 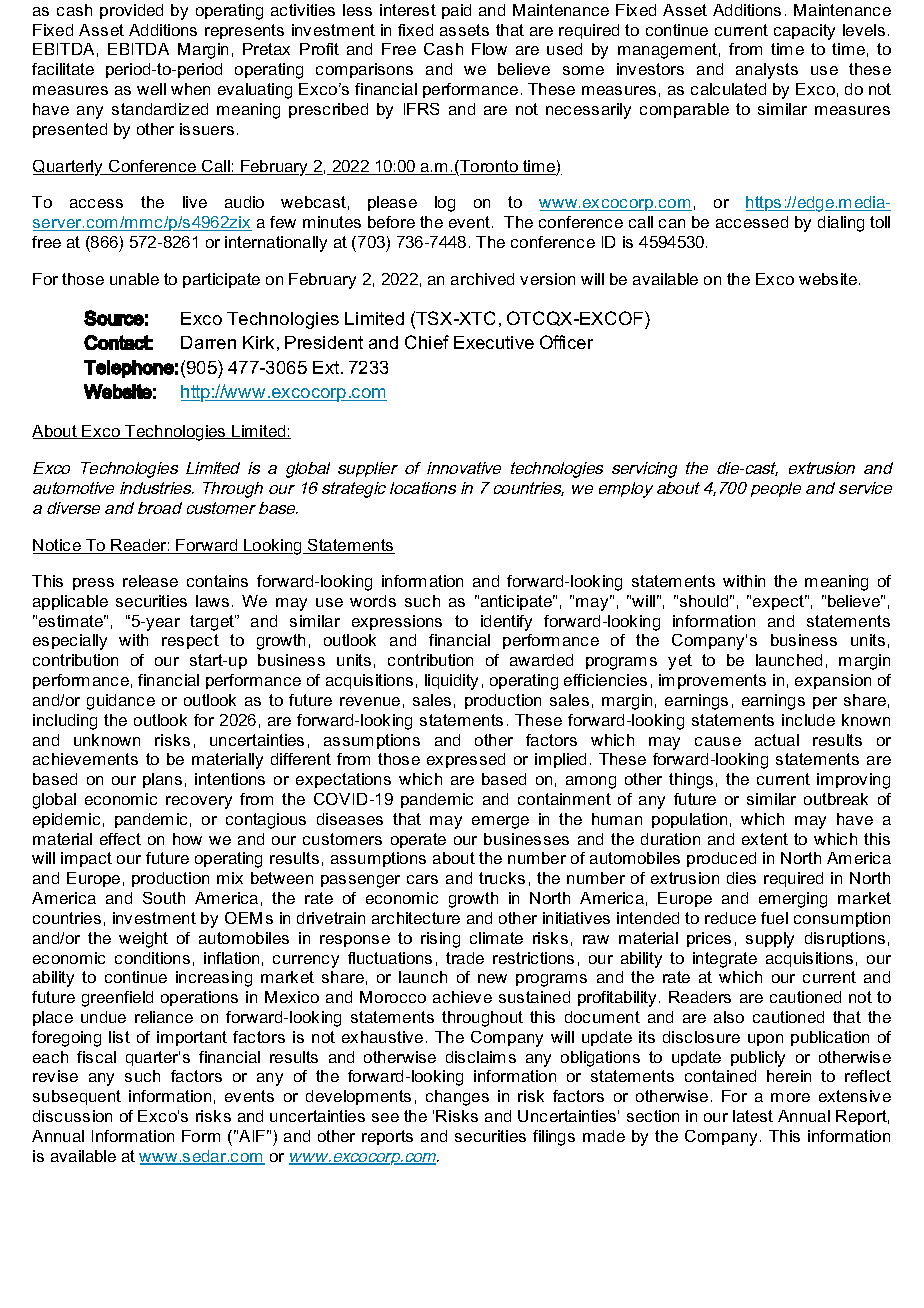 I want to click on Darren, so click(x=208, y=342).
